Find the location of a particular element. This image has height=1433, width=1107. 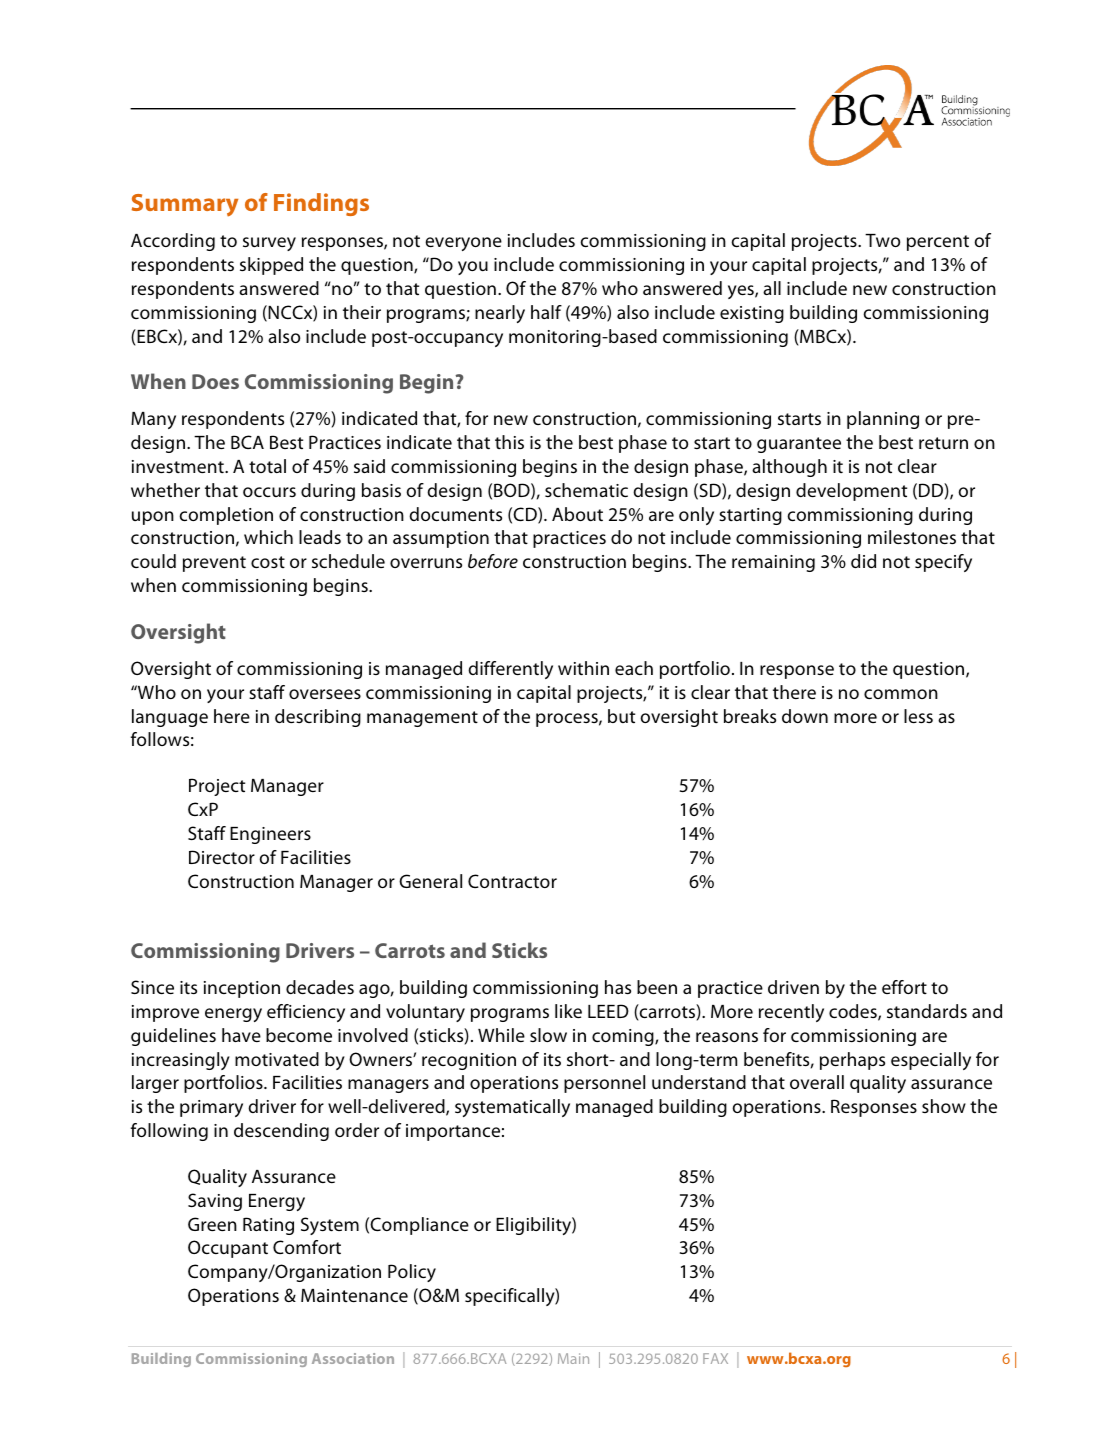

did is located at coordinates (863, 561).
